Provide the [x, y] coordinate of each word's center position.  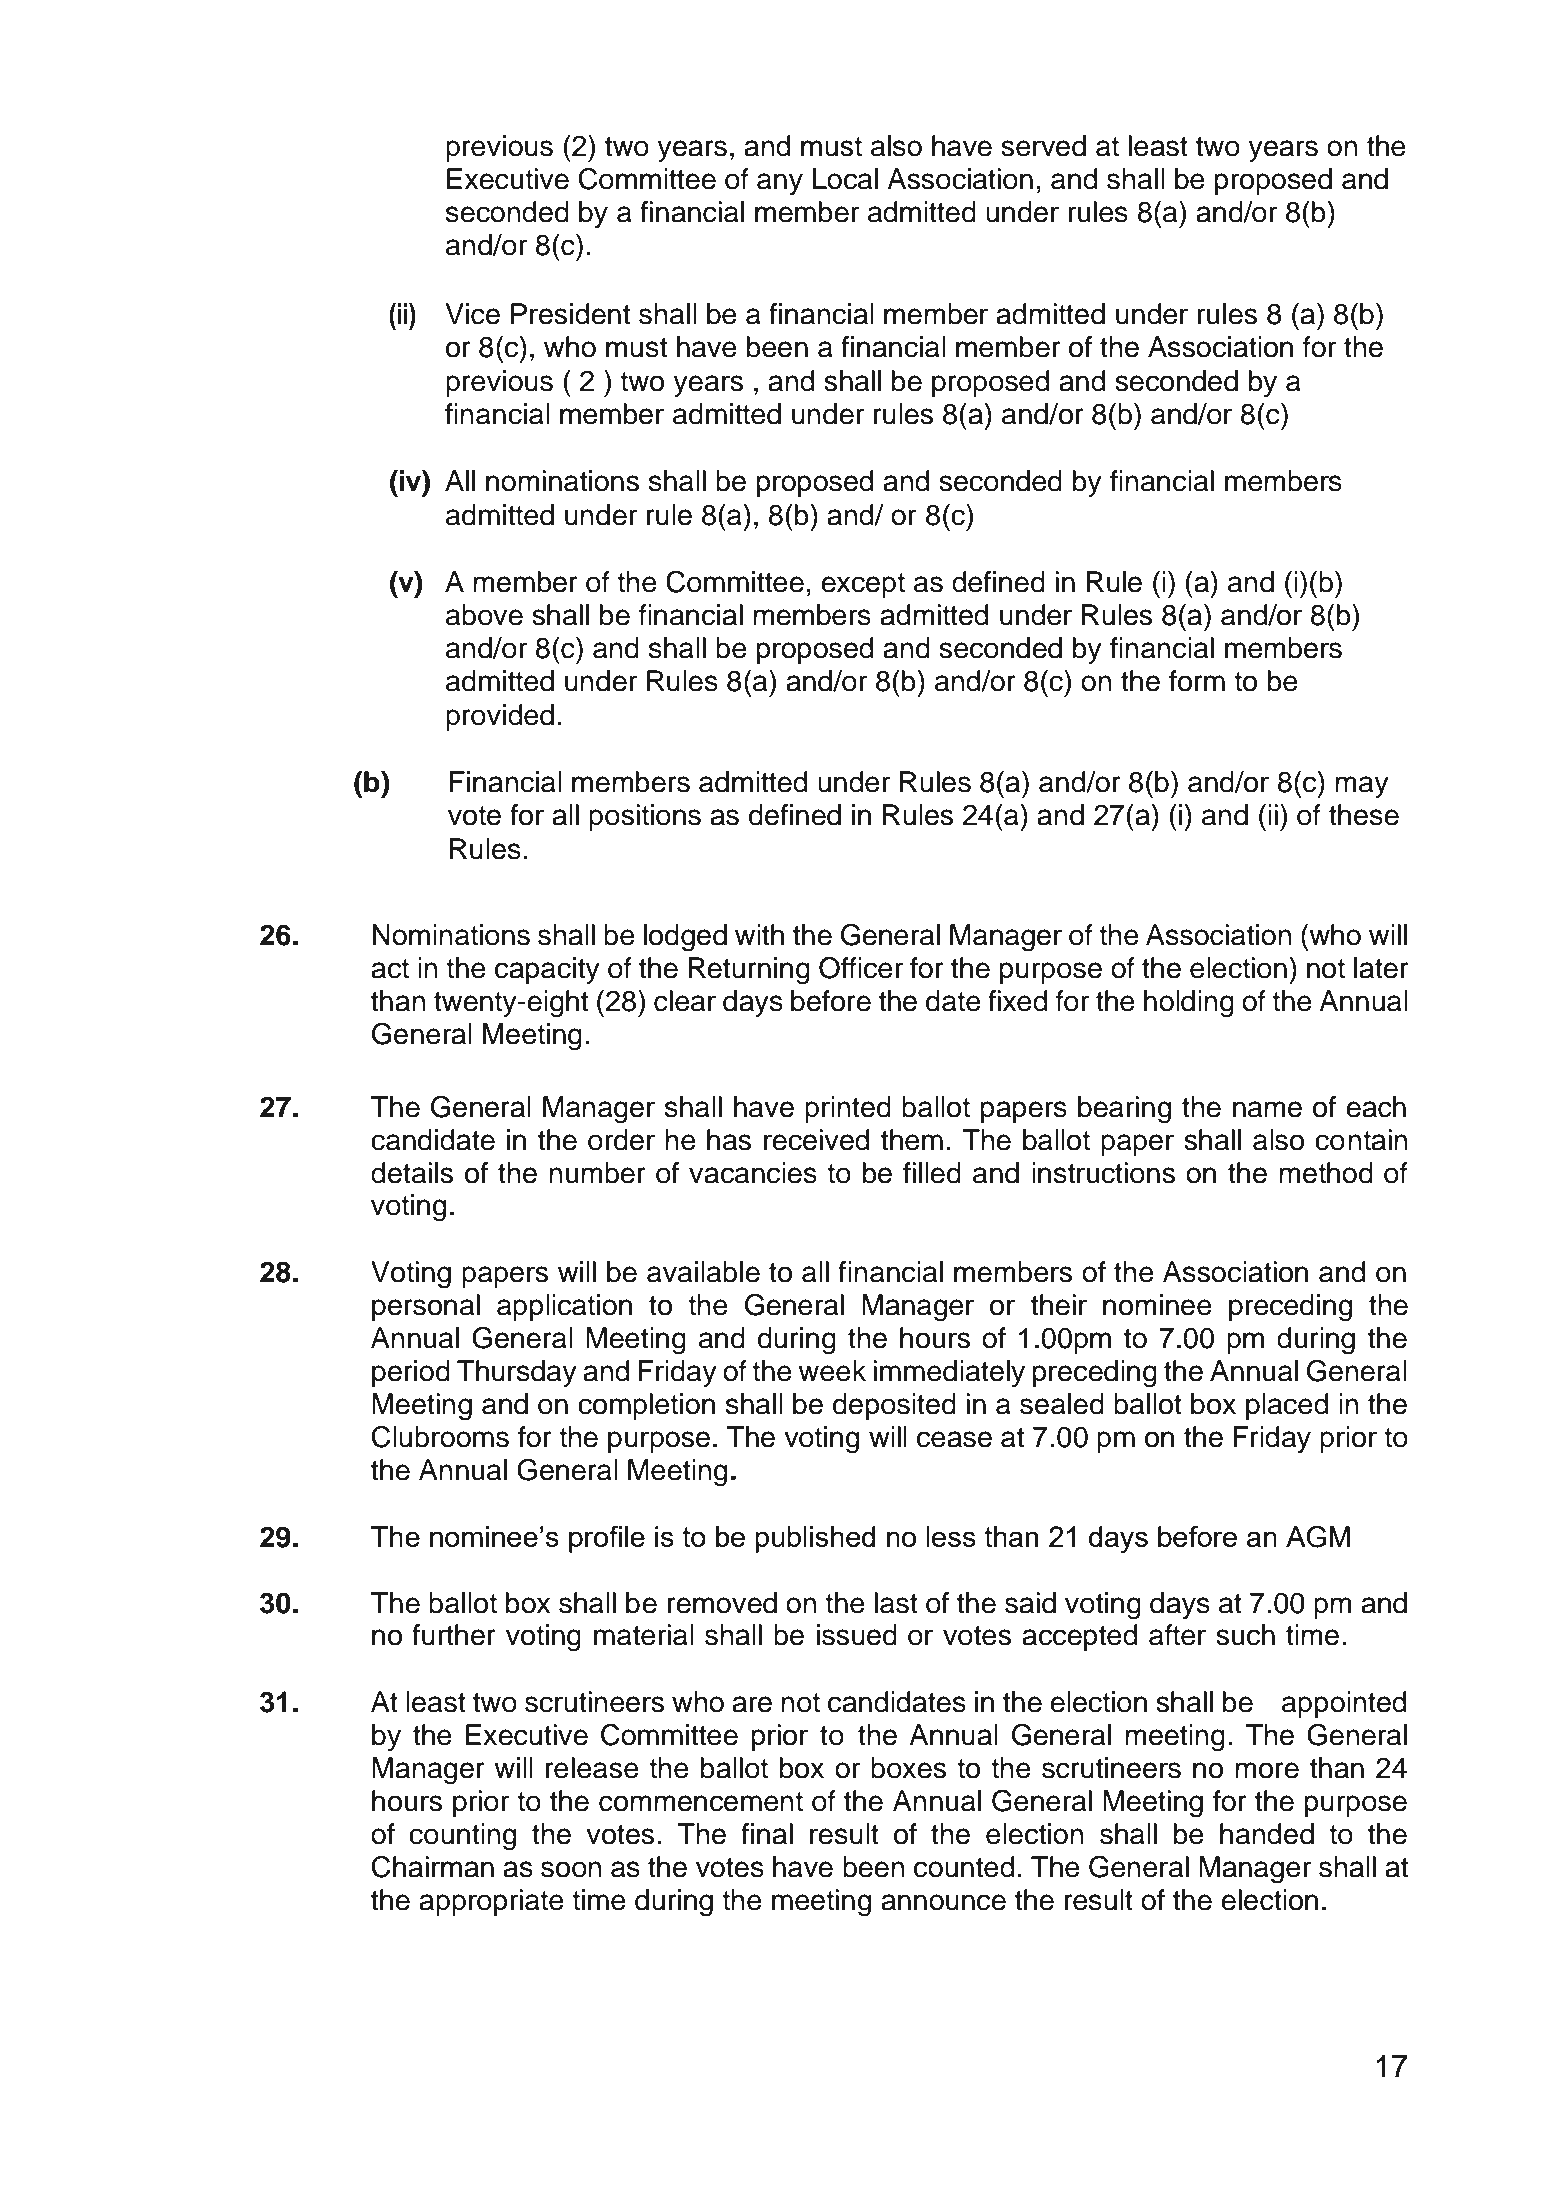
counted [964, 1867]
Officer [861, 967]
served [1043, 146]
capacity [547, 970]
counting [462, 1837]
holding [1189, 1004]
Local [845, 179]
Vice [472, 314]
